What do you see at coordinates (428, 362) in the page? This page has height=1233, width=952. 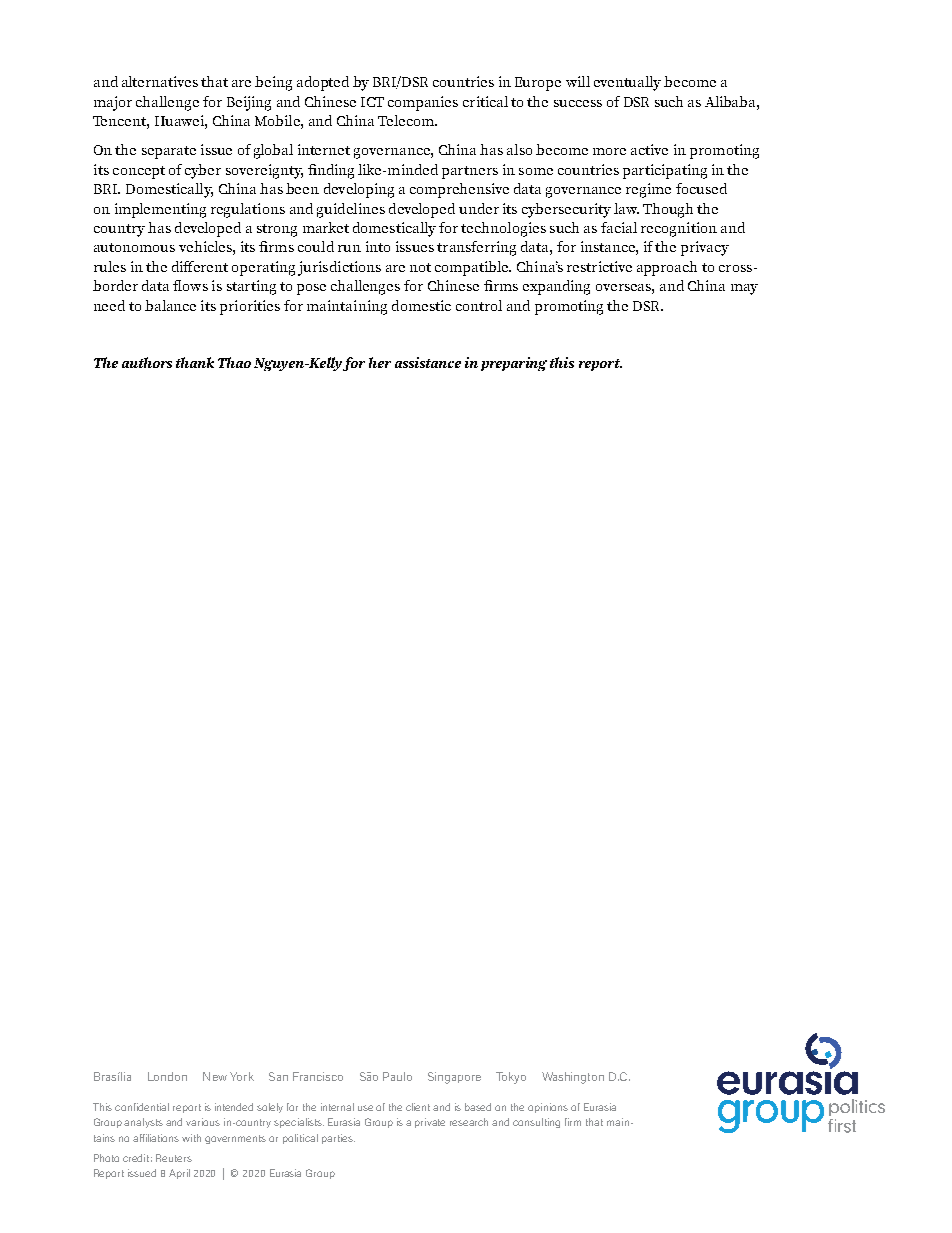 I see `assistance` at bounding box center [428, 362].
